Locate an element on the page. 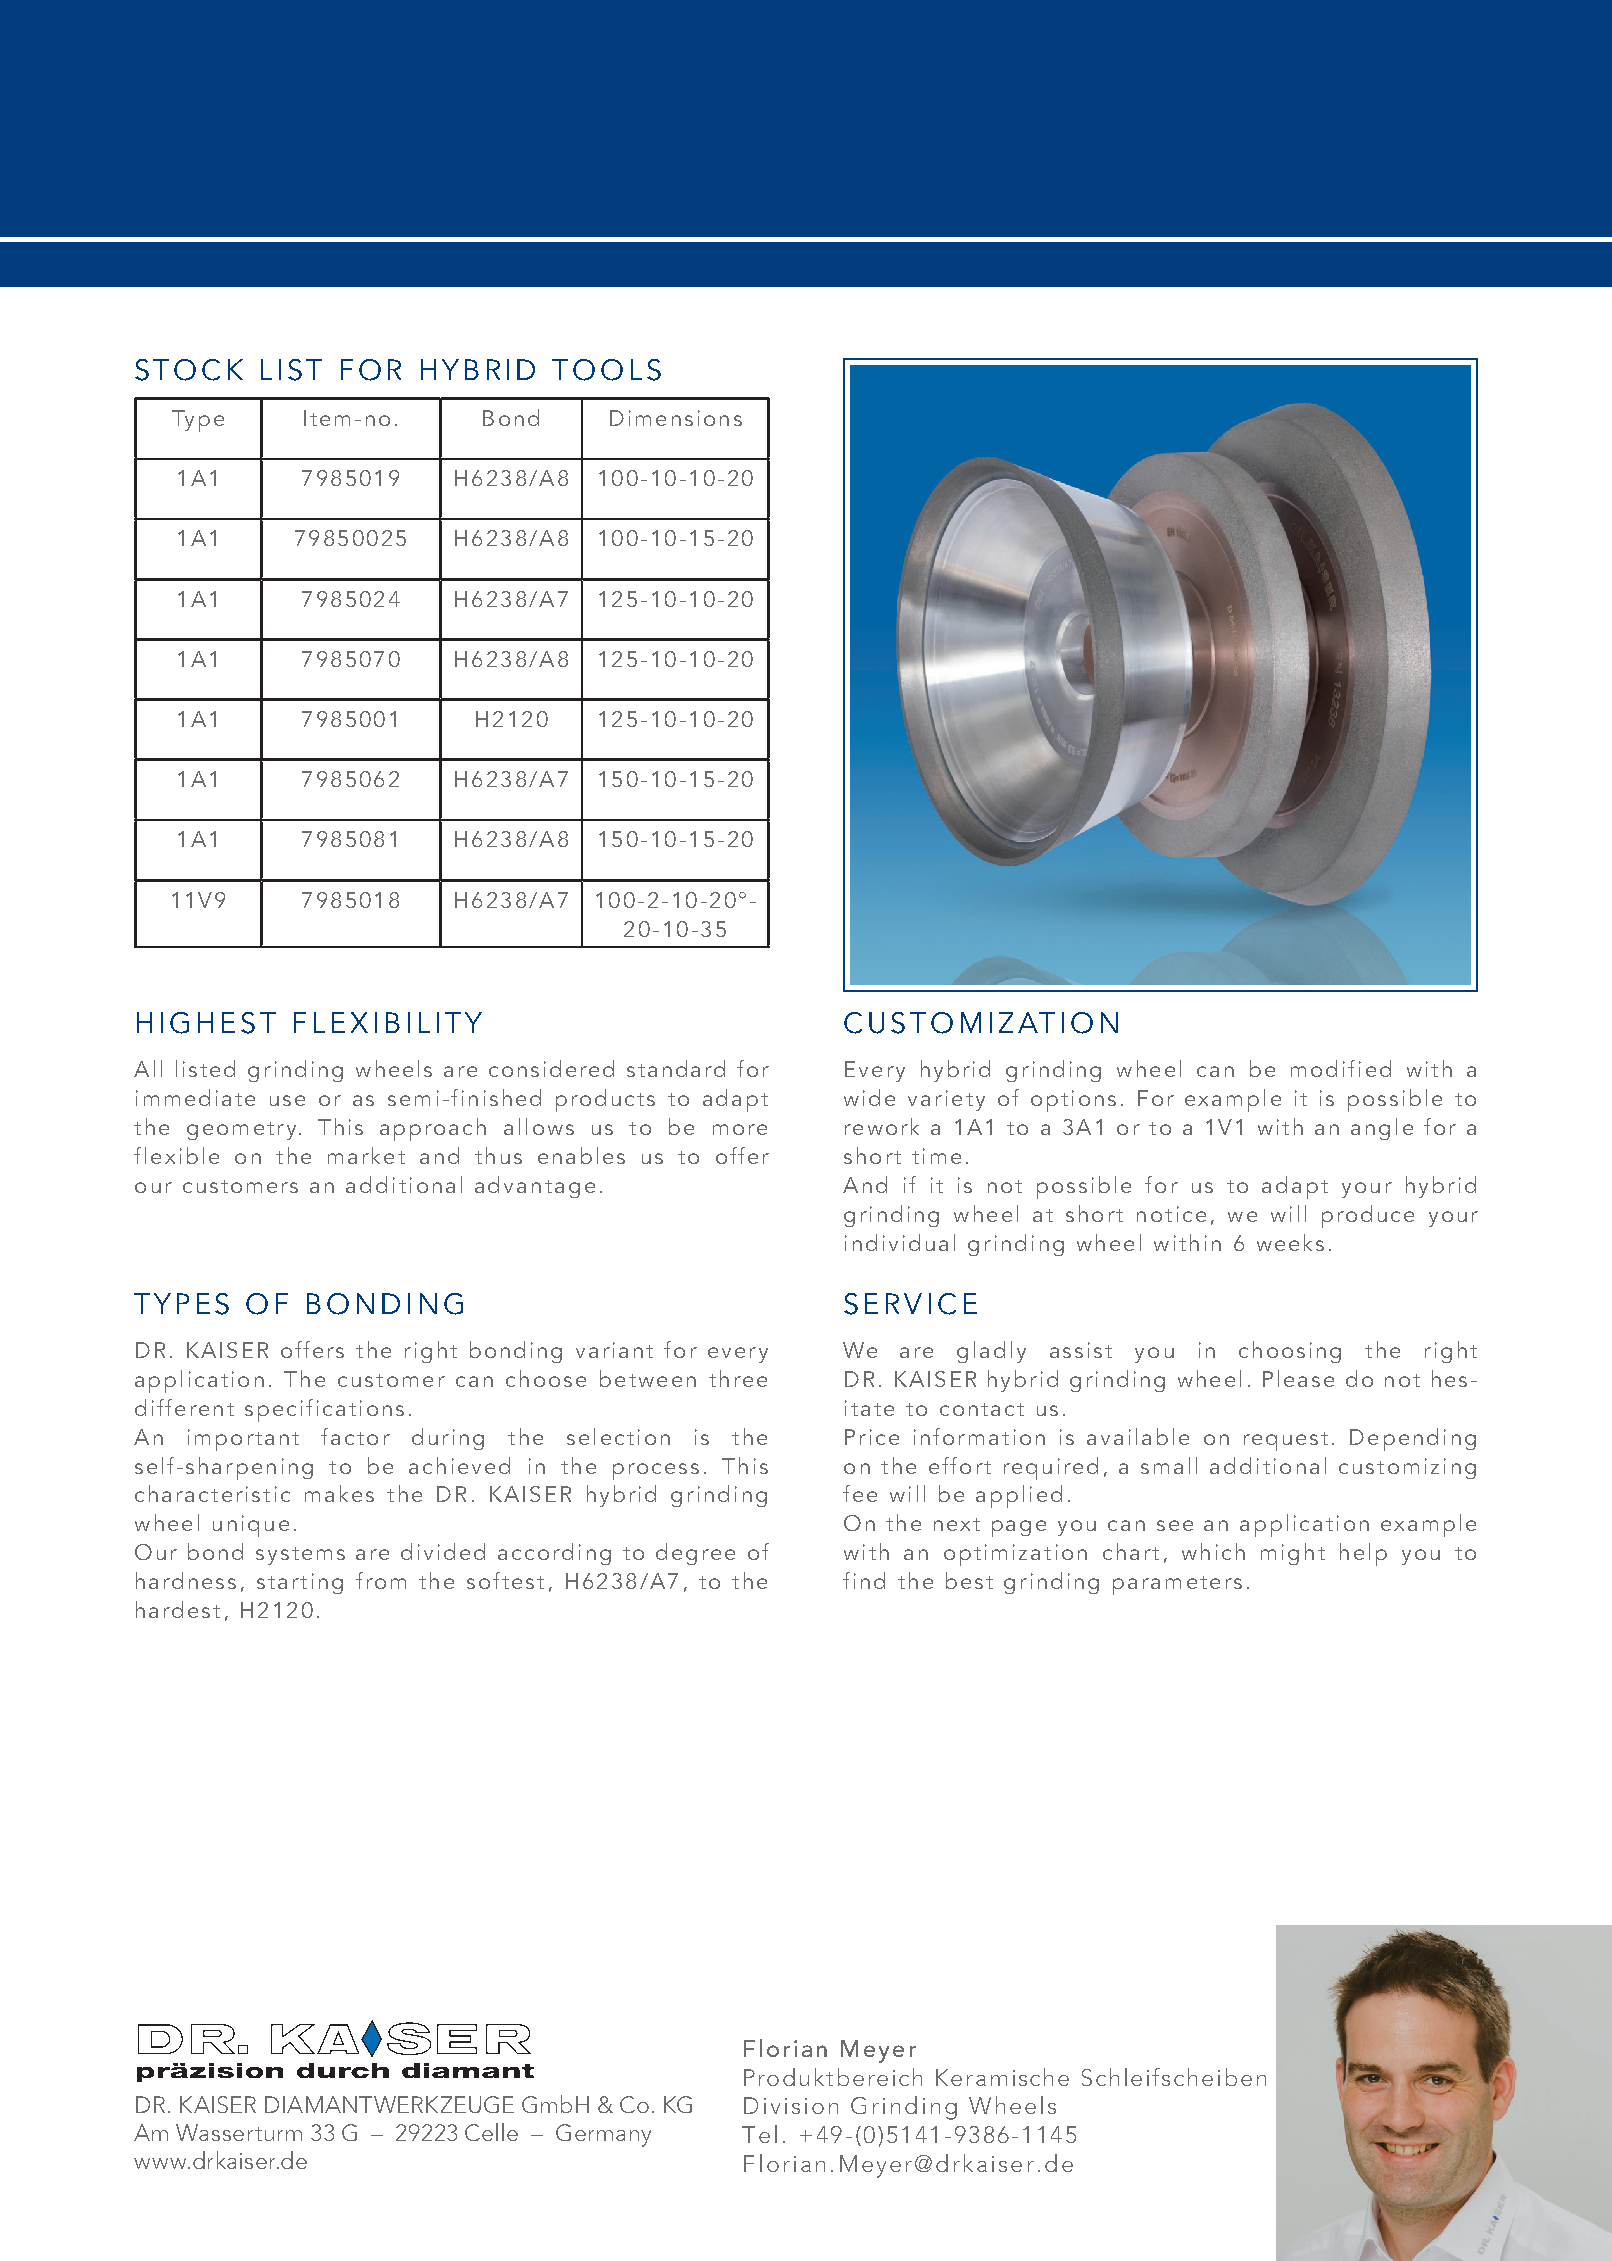 The width and height of the document is (1612, 2261). Celle is located at coordinates (491, 2132).
